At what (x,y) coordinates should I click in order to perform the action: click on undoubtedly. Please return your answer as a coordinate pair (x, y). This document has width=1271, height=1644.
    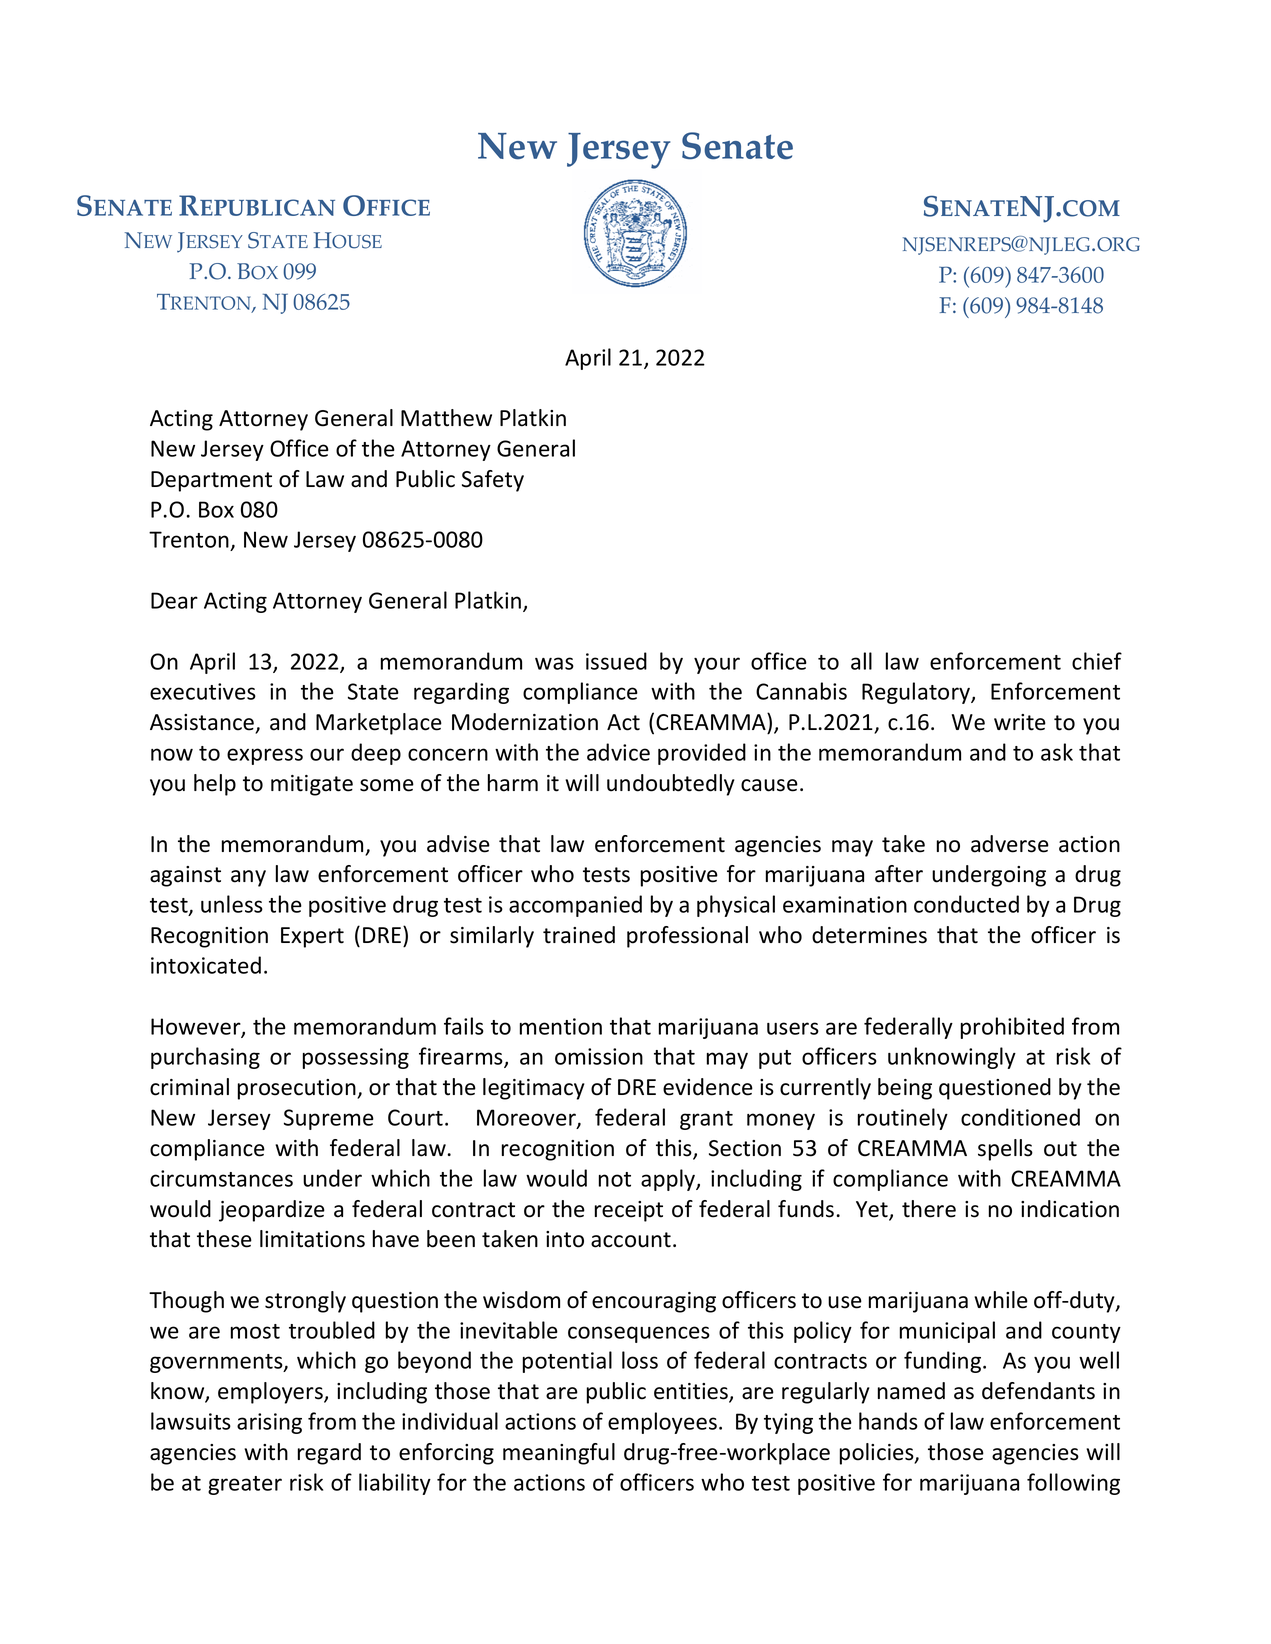
    Looking at the image, I should click on (671, 785).
